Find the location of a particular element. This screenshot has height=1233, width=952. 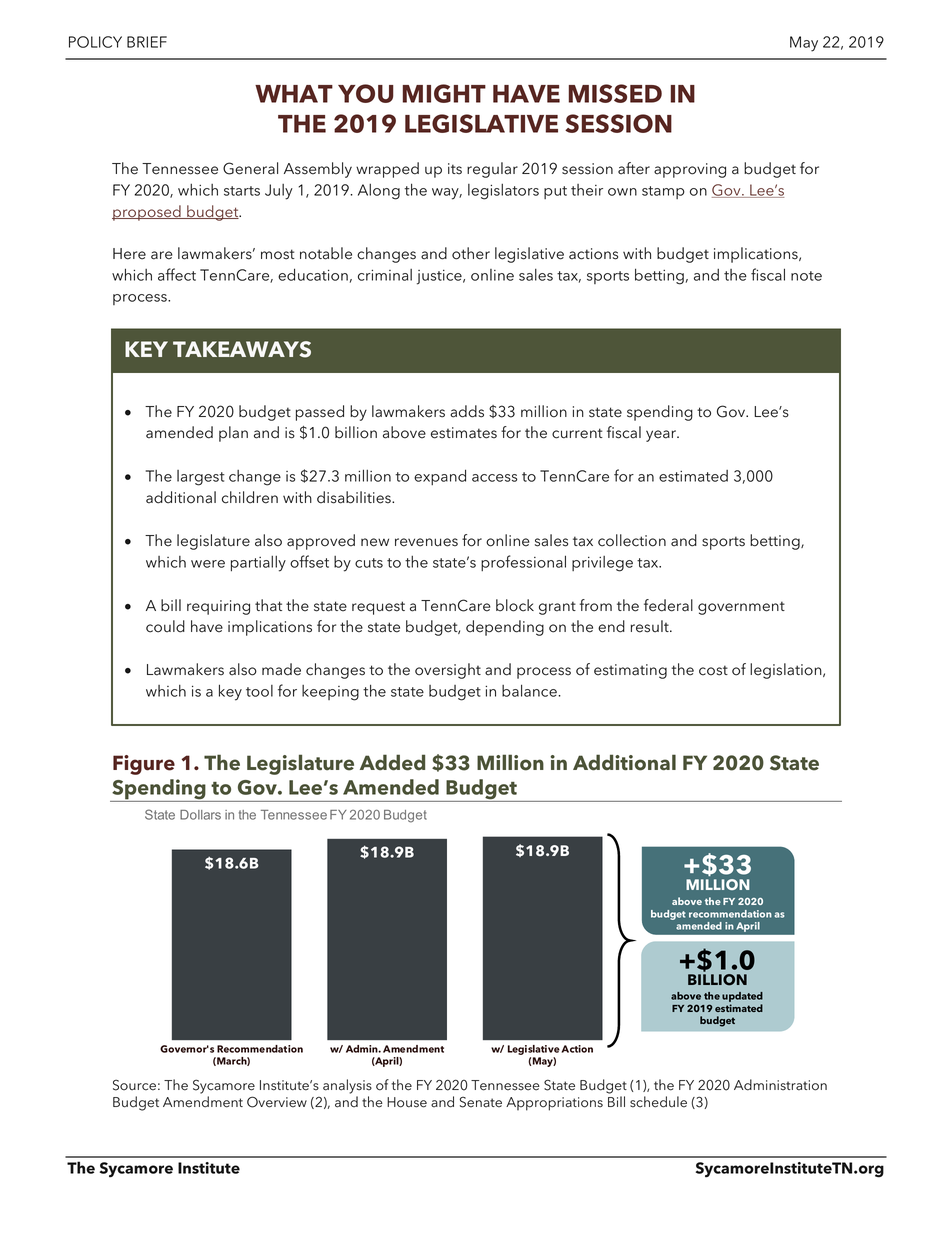

MIGHT is located at coordinates (444, 93).
